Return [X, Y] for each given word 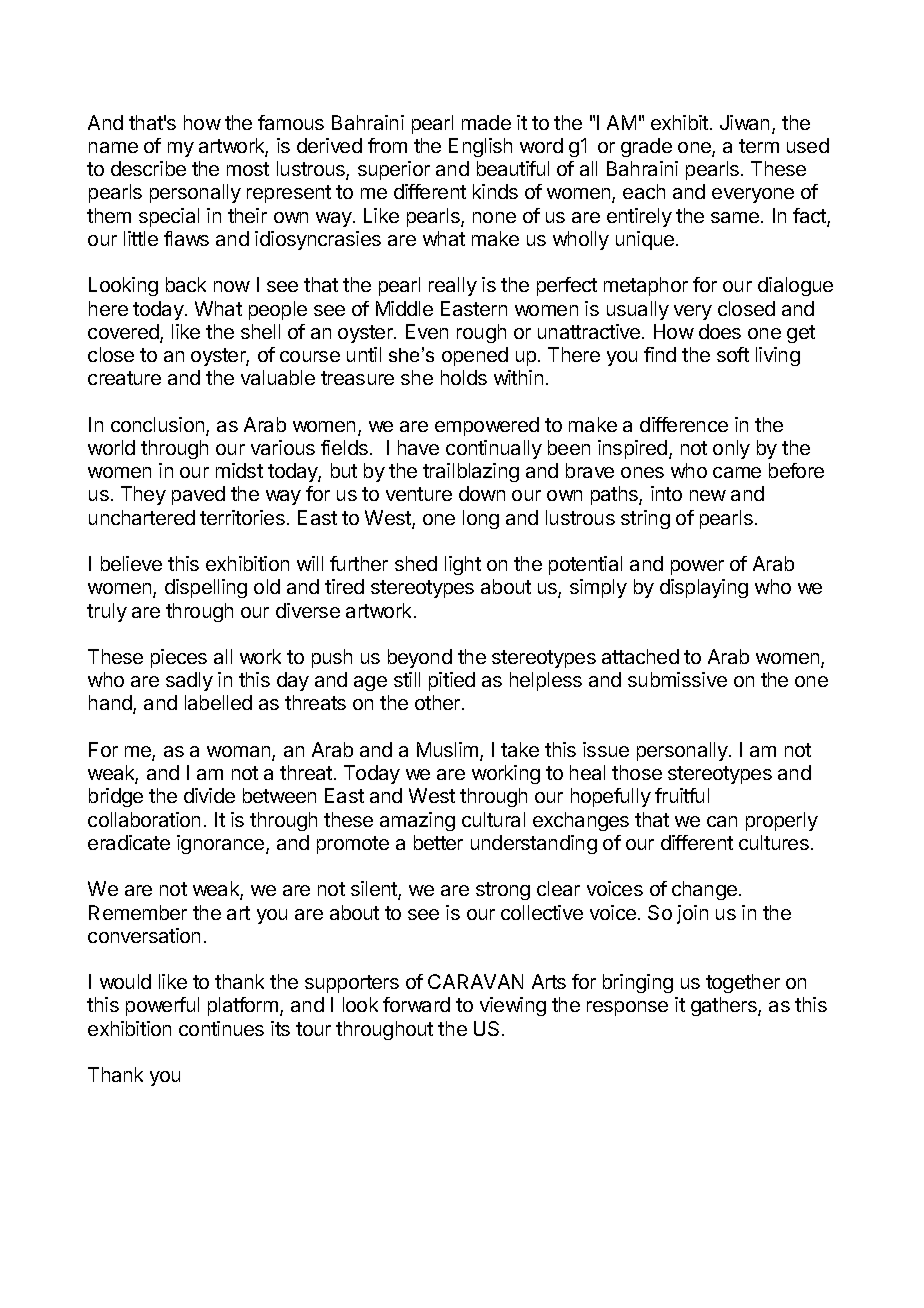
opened [475, 356]
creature [124, 378]
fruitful [682, 795]
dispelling [206, 588]
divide [209, 795]
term [759, 146]
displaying [704, 588]
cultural [493, 819]
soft [733, 354]
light [463, 565]
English [480, 147]
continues [221, 1028]
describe [148, 168]
